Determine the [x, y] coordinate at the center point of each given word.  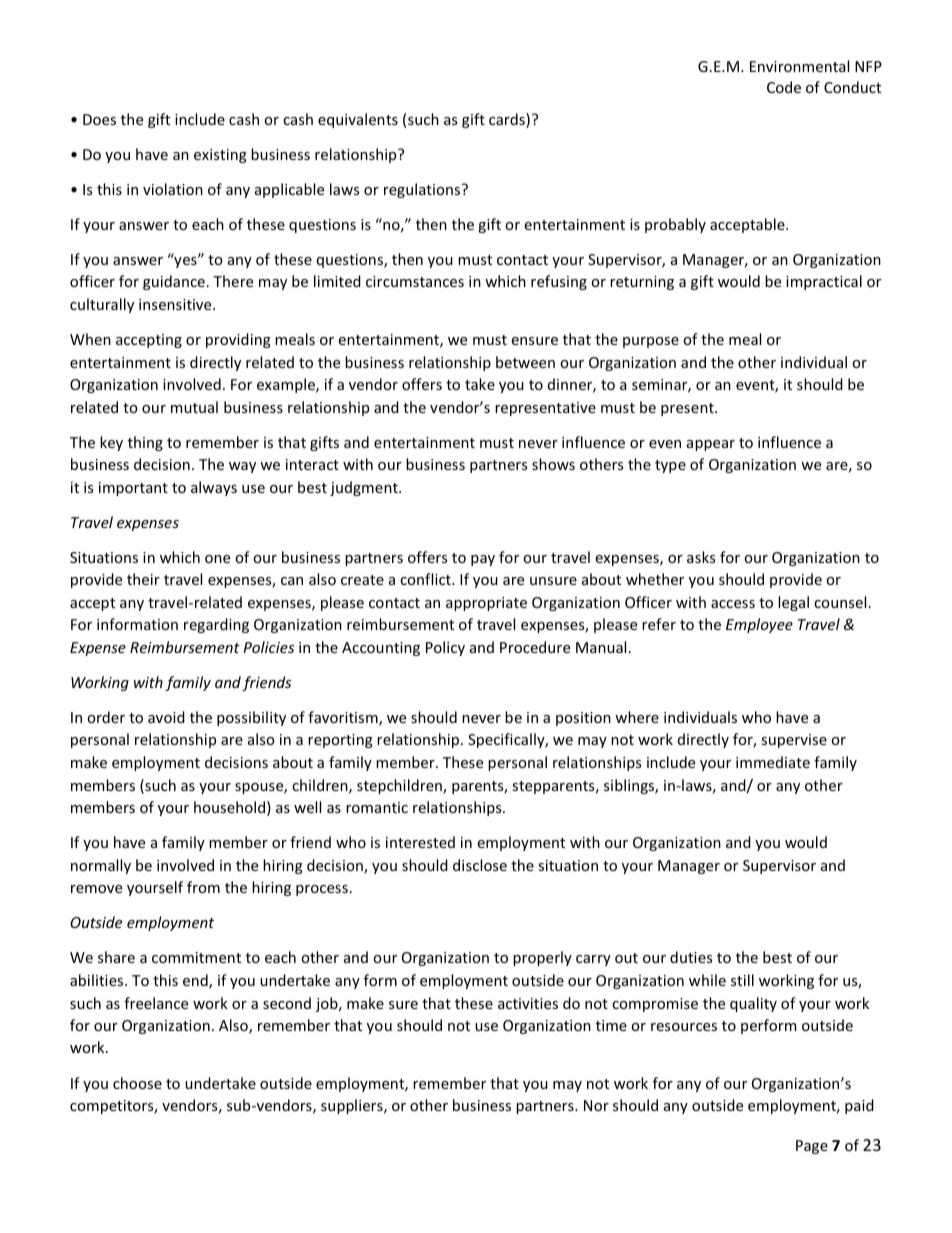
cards [508, 120]
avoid [166, 717]
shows [553, 464]
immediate [773, 762]
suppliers [353, 1106]
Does [99, 119]
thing [145, 443]
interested [420, 842]
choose [137, 1083]
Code [784, 87]
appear [711, 445]
